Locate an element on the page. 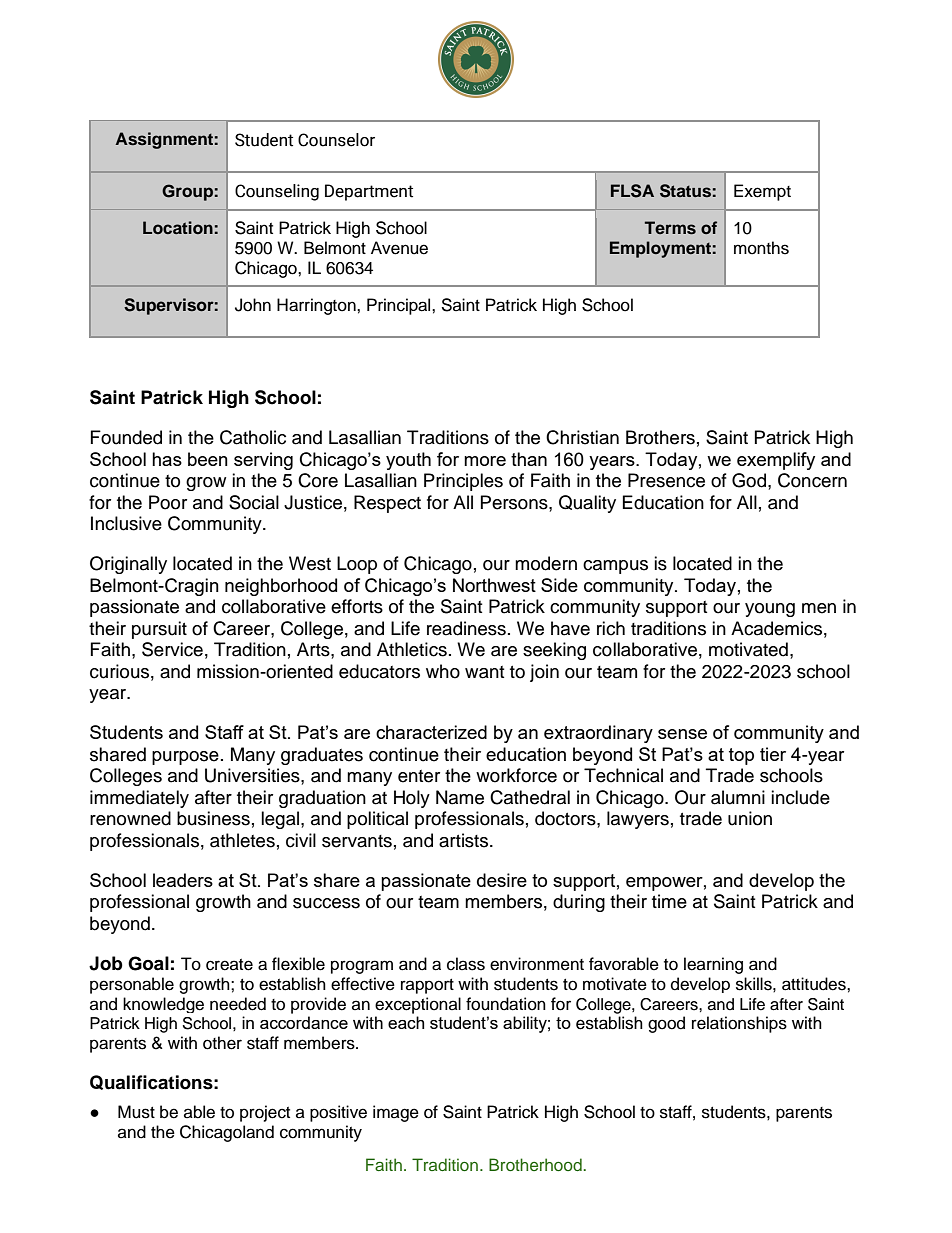 The width and height of the image is (952, 1233). sense is located at coordinates (682, 734).
